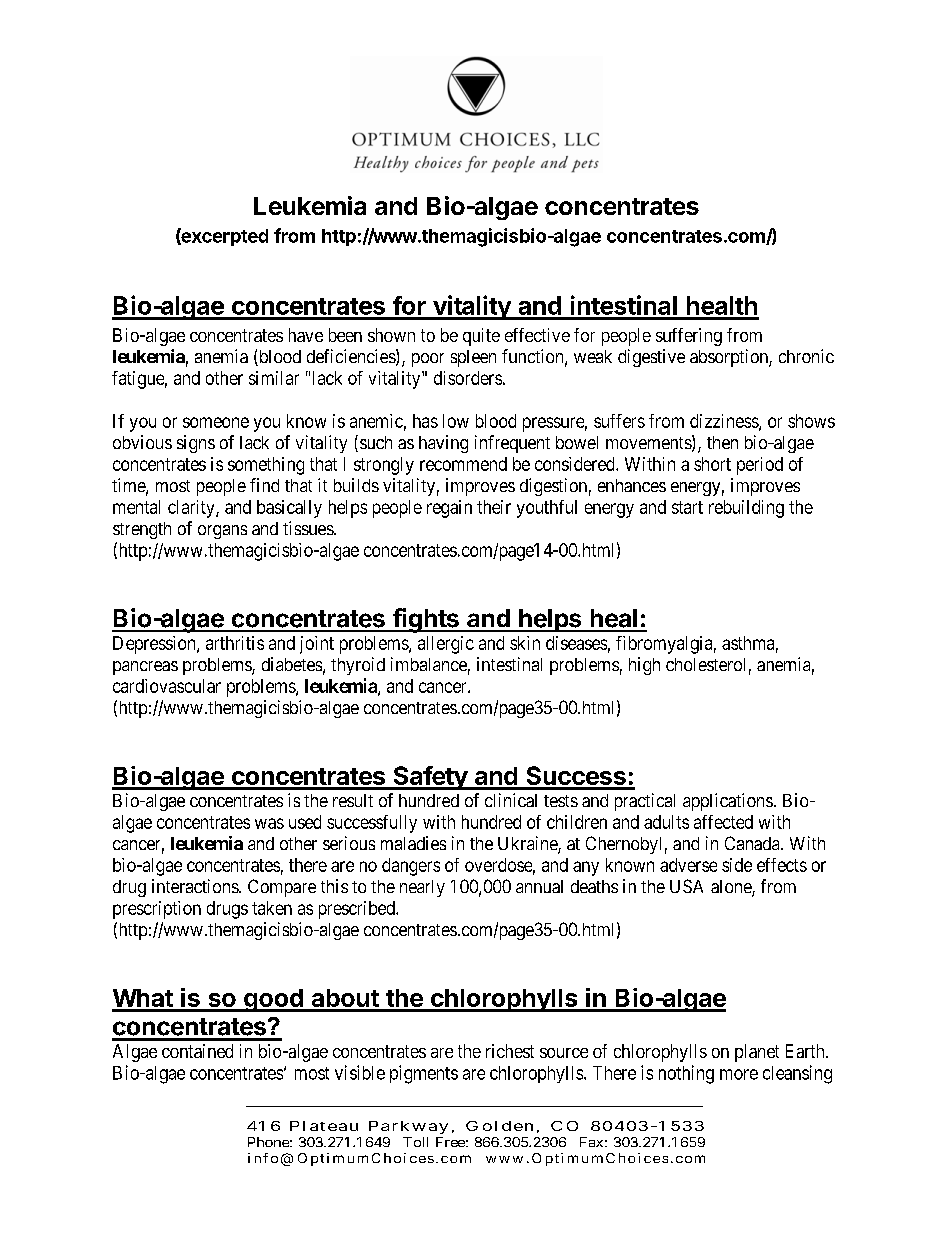 This screenshot has height=1233, width=952. Describe the element at coordinates (730, 358) in the screenshot. I see `absorption` at that location.
